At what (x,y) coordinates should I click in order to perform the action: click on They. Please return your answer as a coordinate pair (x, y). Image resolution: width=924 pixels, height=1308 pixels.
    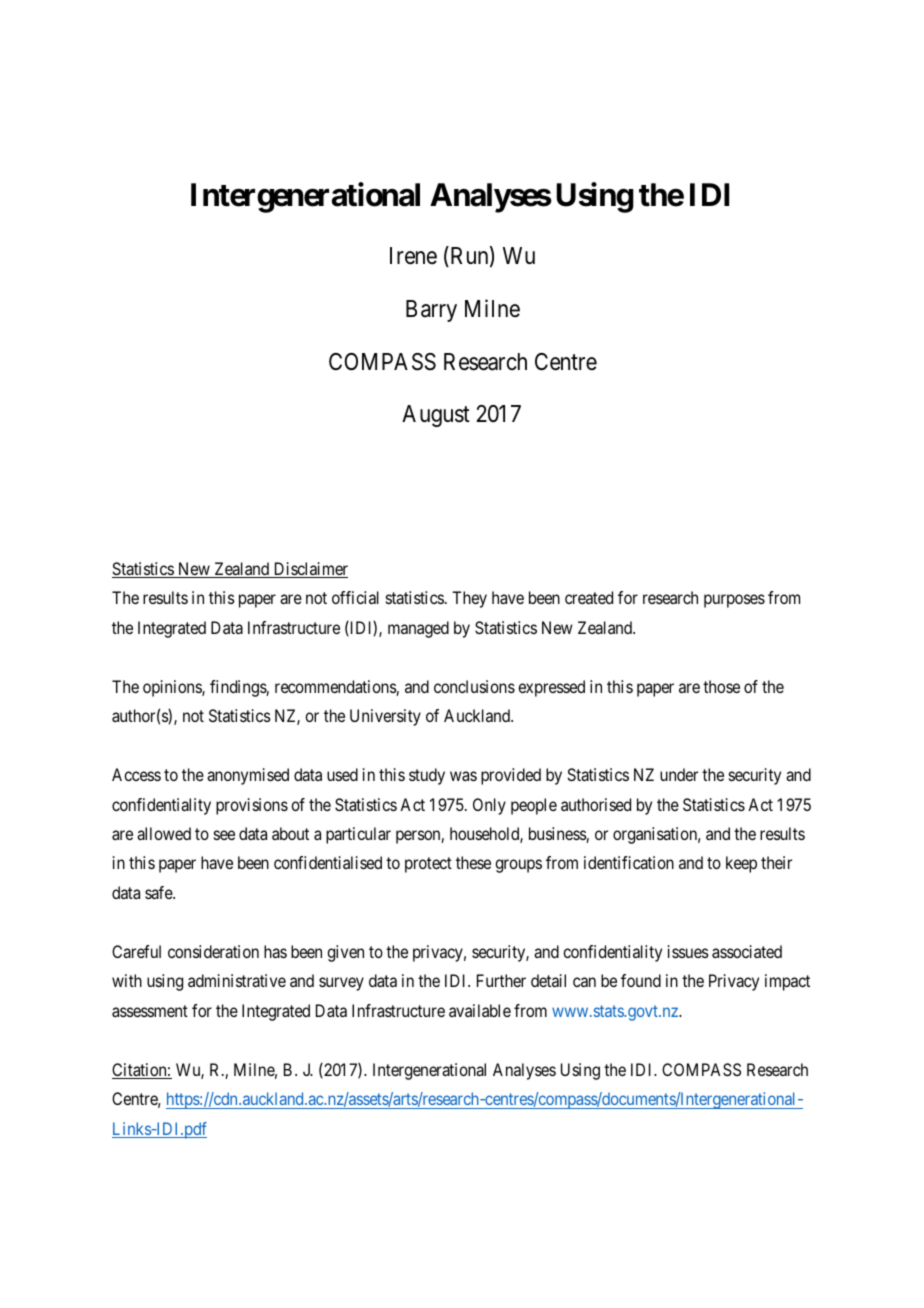
    Looking at the image, I should click on (469, 599).
